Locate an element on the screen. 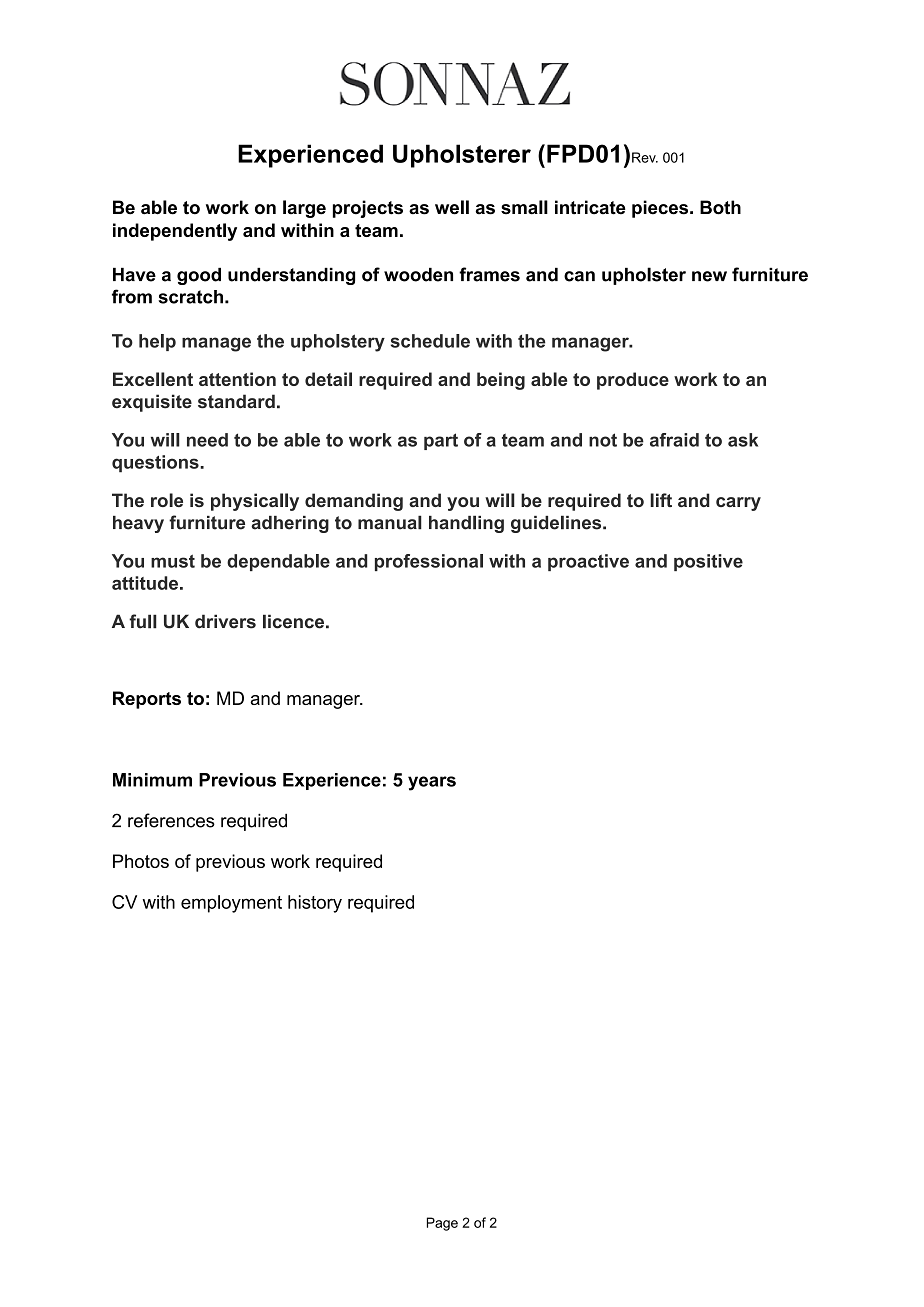  history is located at coordinates (315, 904).
